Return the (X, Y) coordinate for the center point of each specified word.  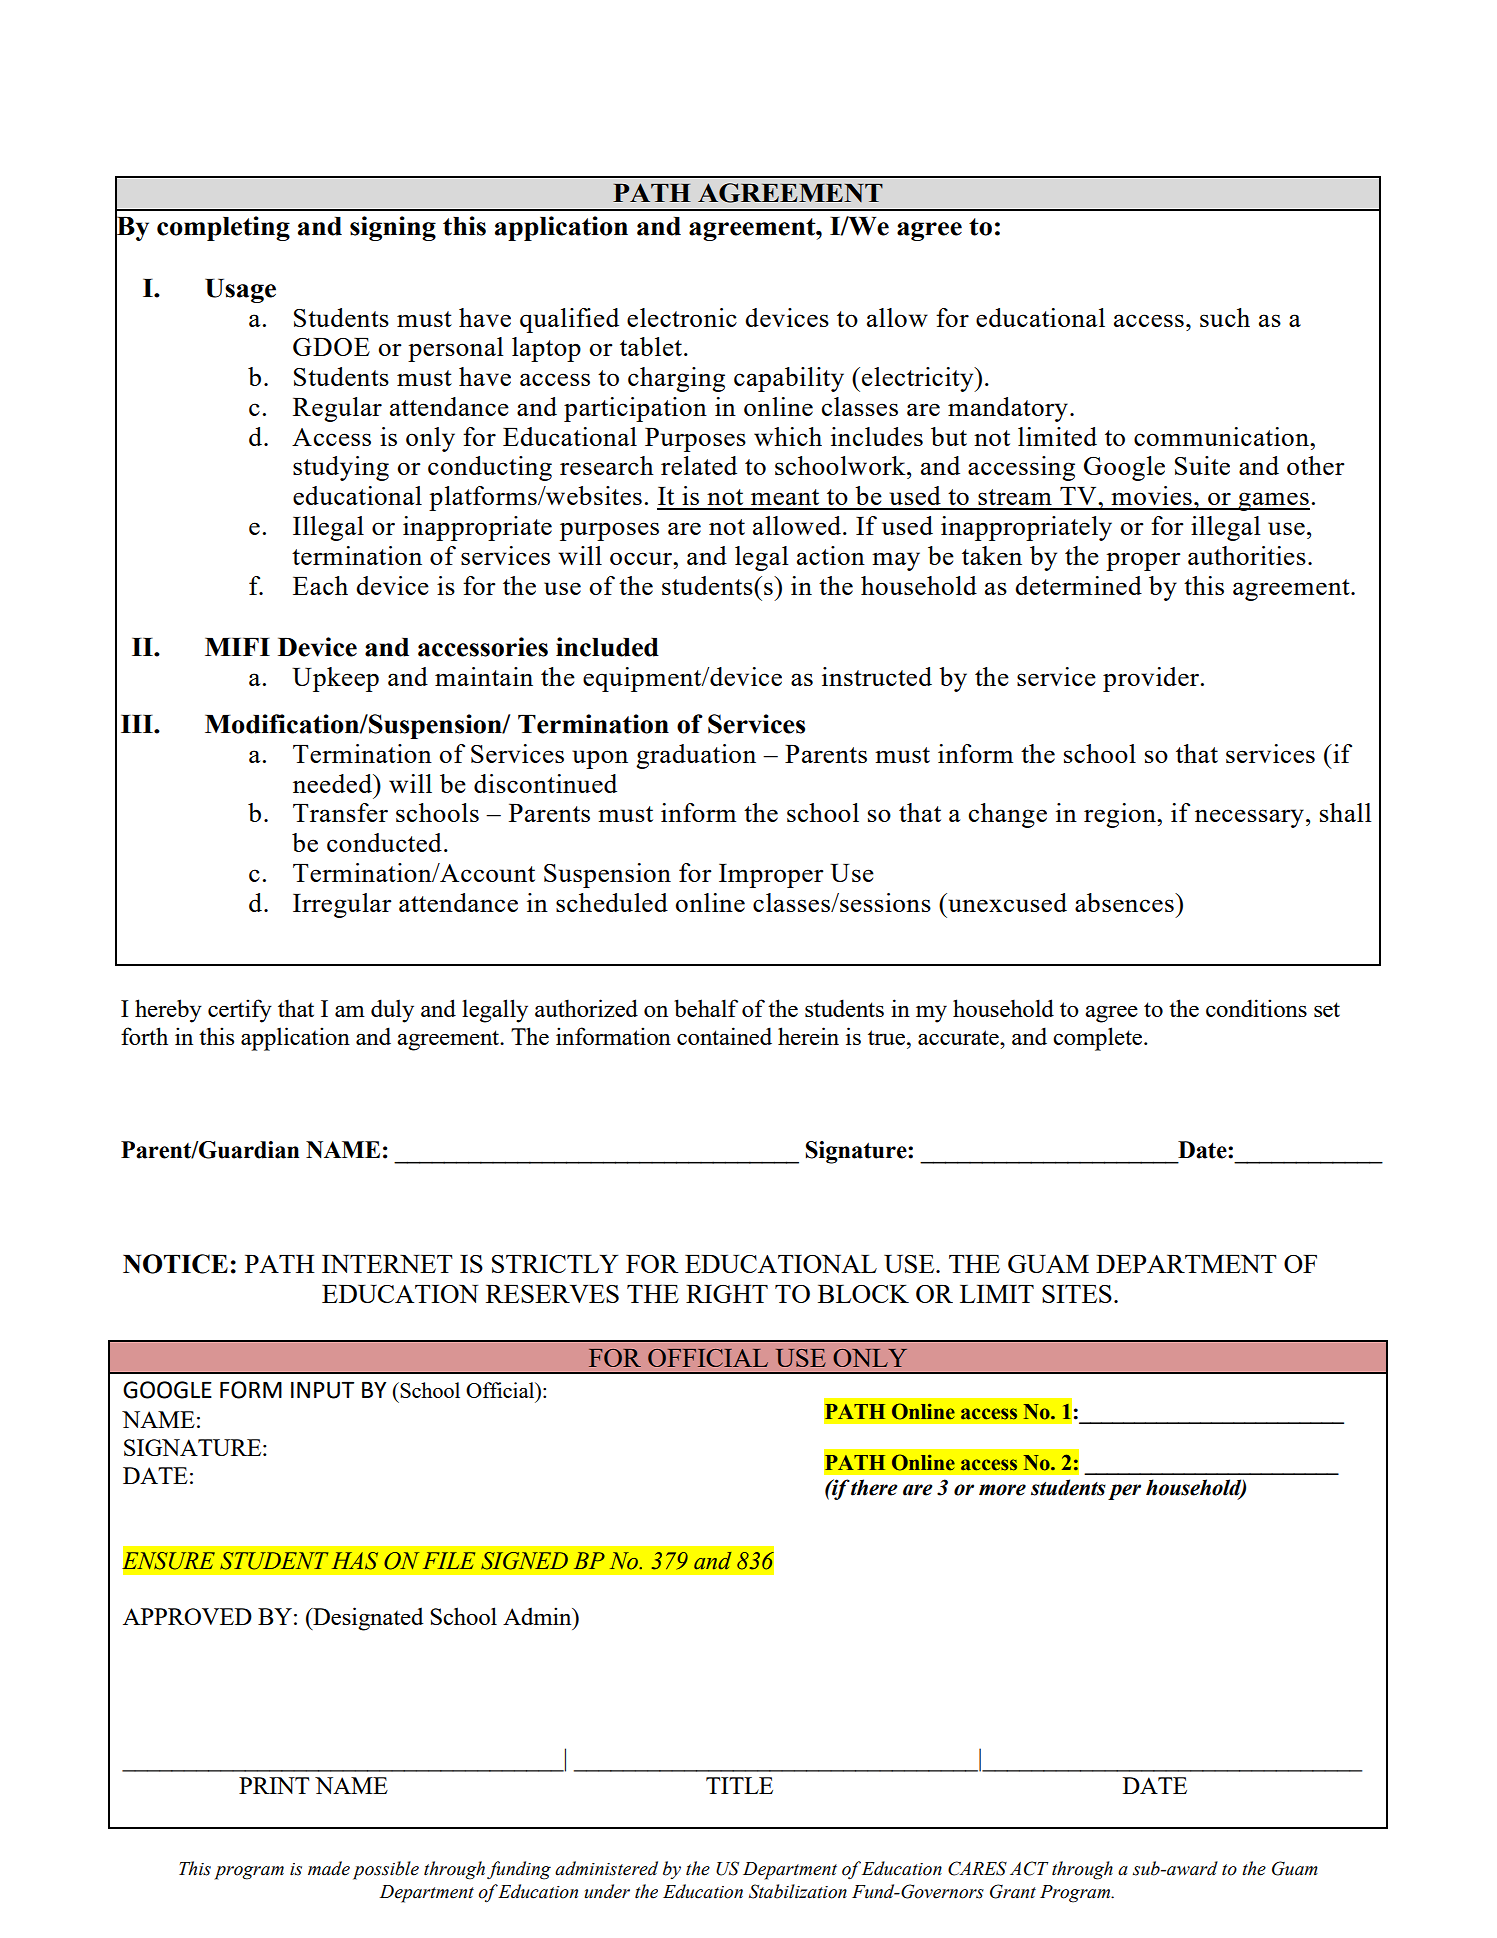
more (1002, 1490)
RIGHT (727, 1294)
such (1225, 317)
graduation (696, 756)
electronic (682, 317)
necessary (1249, 818)
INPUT (322, 1390)
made (329, 1868)
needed (334, 783)
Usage (240, 291)
